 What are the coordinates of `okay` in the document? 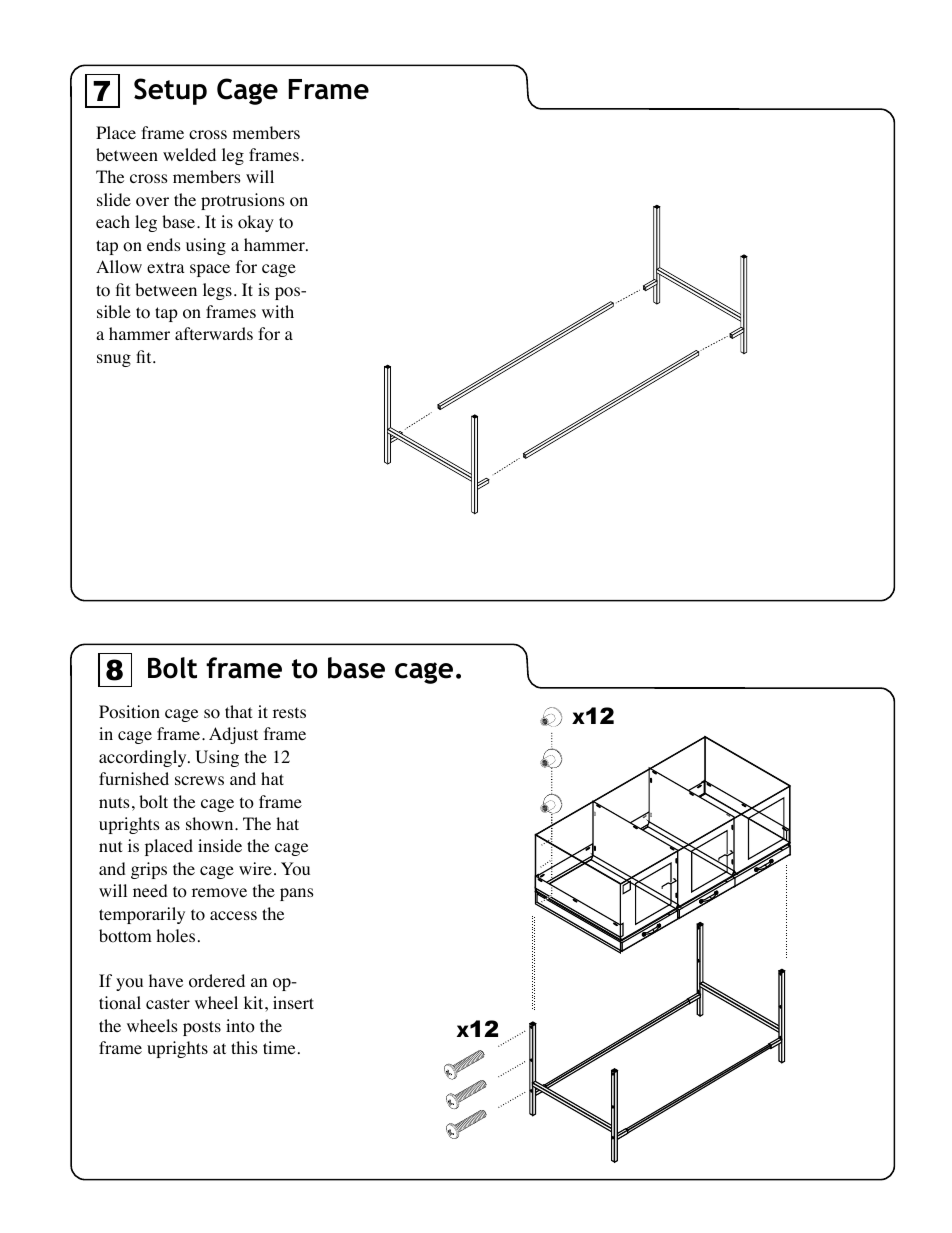 It's located at (256, 223).
